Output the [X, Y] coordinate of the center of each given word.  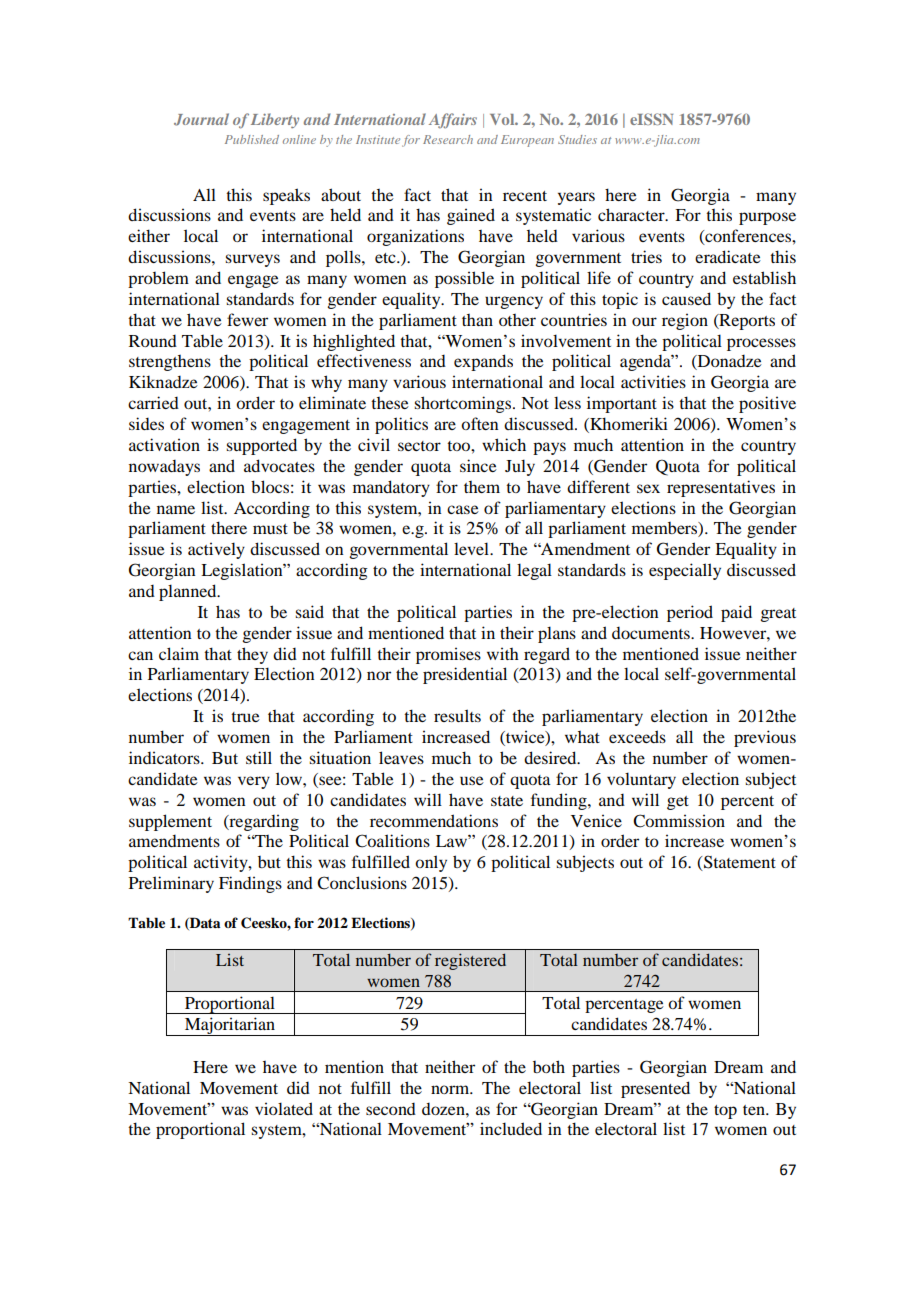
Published [252, 139]
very [254, 782]
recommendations [434, 820]
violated [284, 1108]
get [678, 803]
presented [655, 1089]
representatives [721, 488]
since [478, 465]
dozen [444, 1109]
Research [448, 139]
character [632, 214]
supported [261, 446]
